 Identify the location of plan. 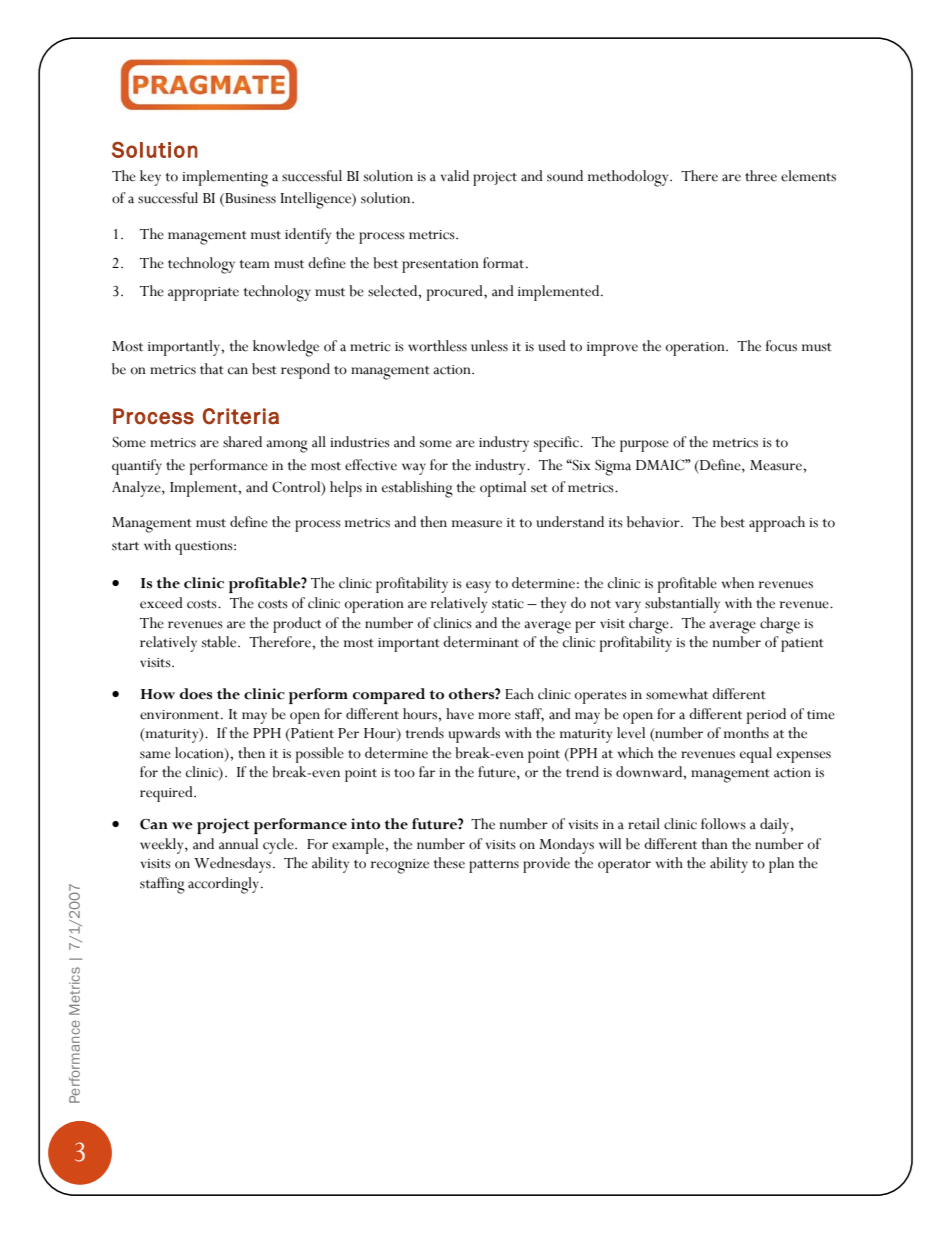
(781, 865).
